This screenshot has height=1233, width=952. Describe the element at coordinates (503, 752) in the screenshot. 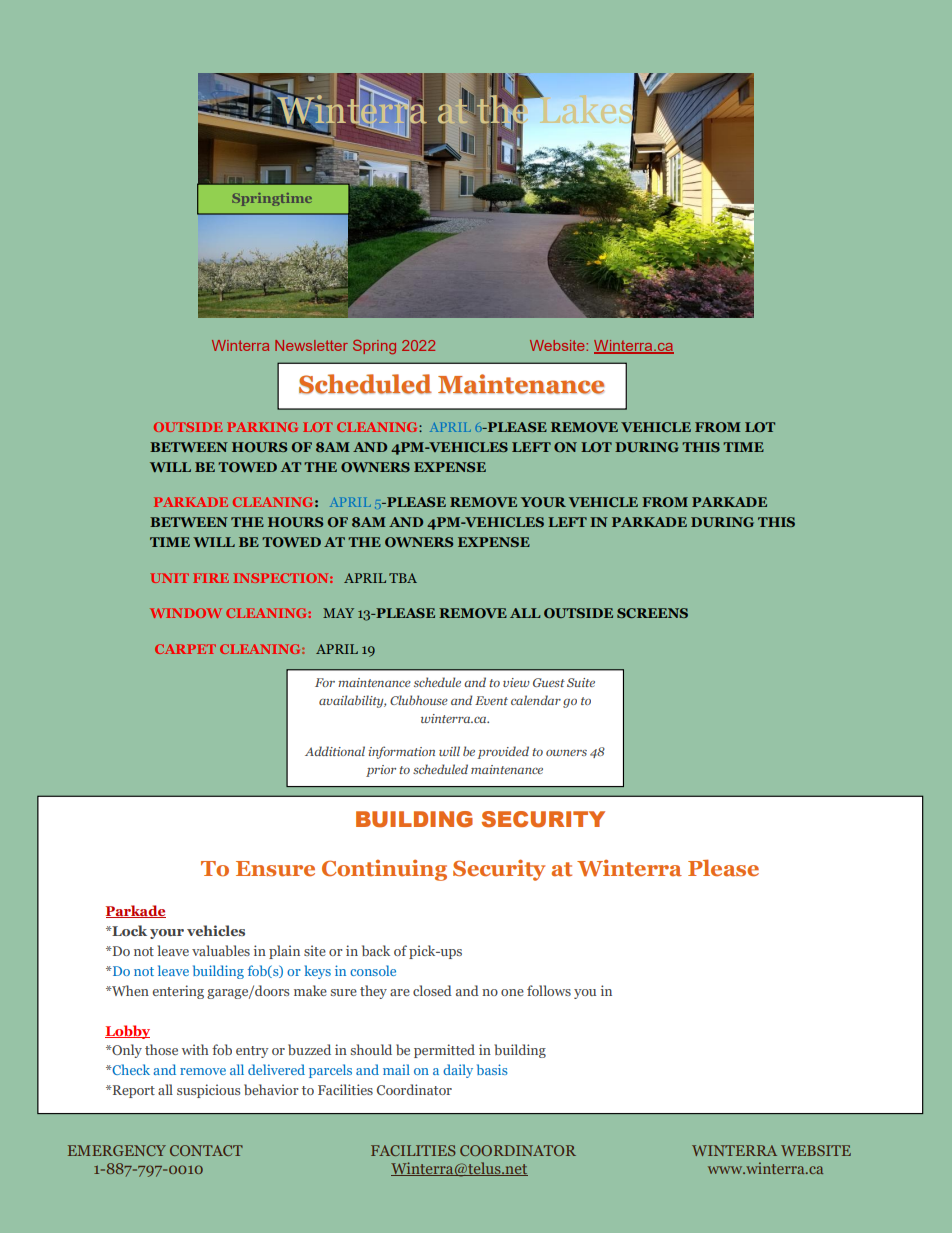

I see `provided` at that location.
